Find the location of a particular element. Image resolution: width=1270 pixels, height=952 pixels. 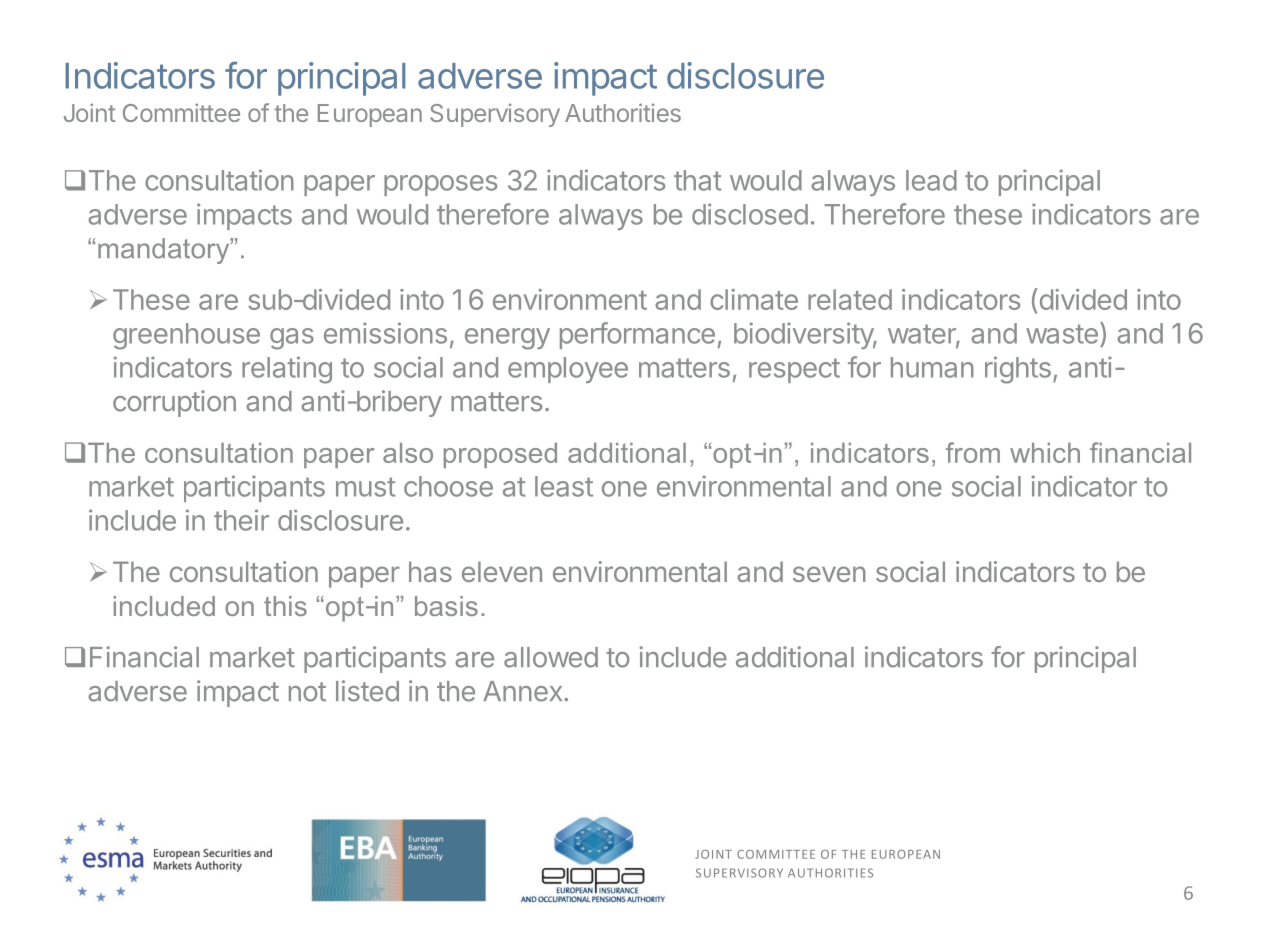

proposed is located at coordinates (500, 455).
